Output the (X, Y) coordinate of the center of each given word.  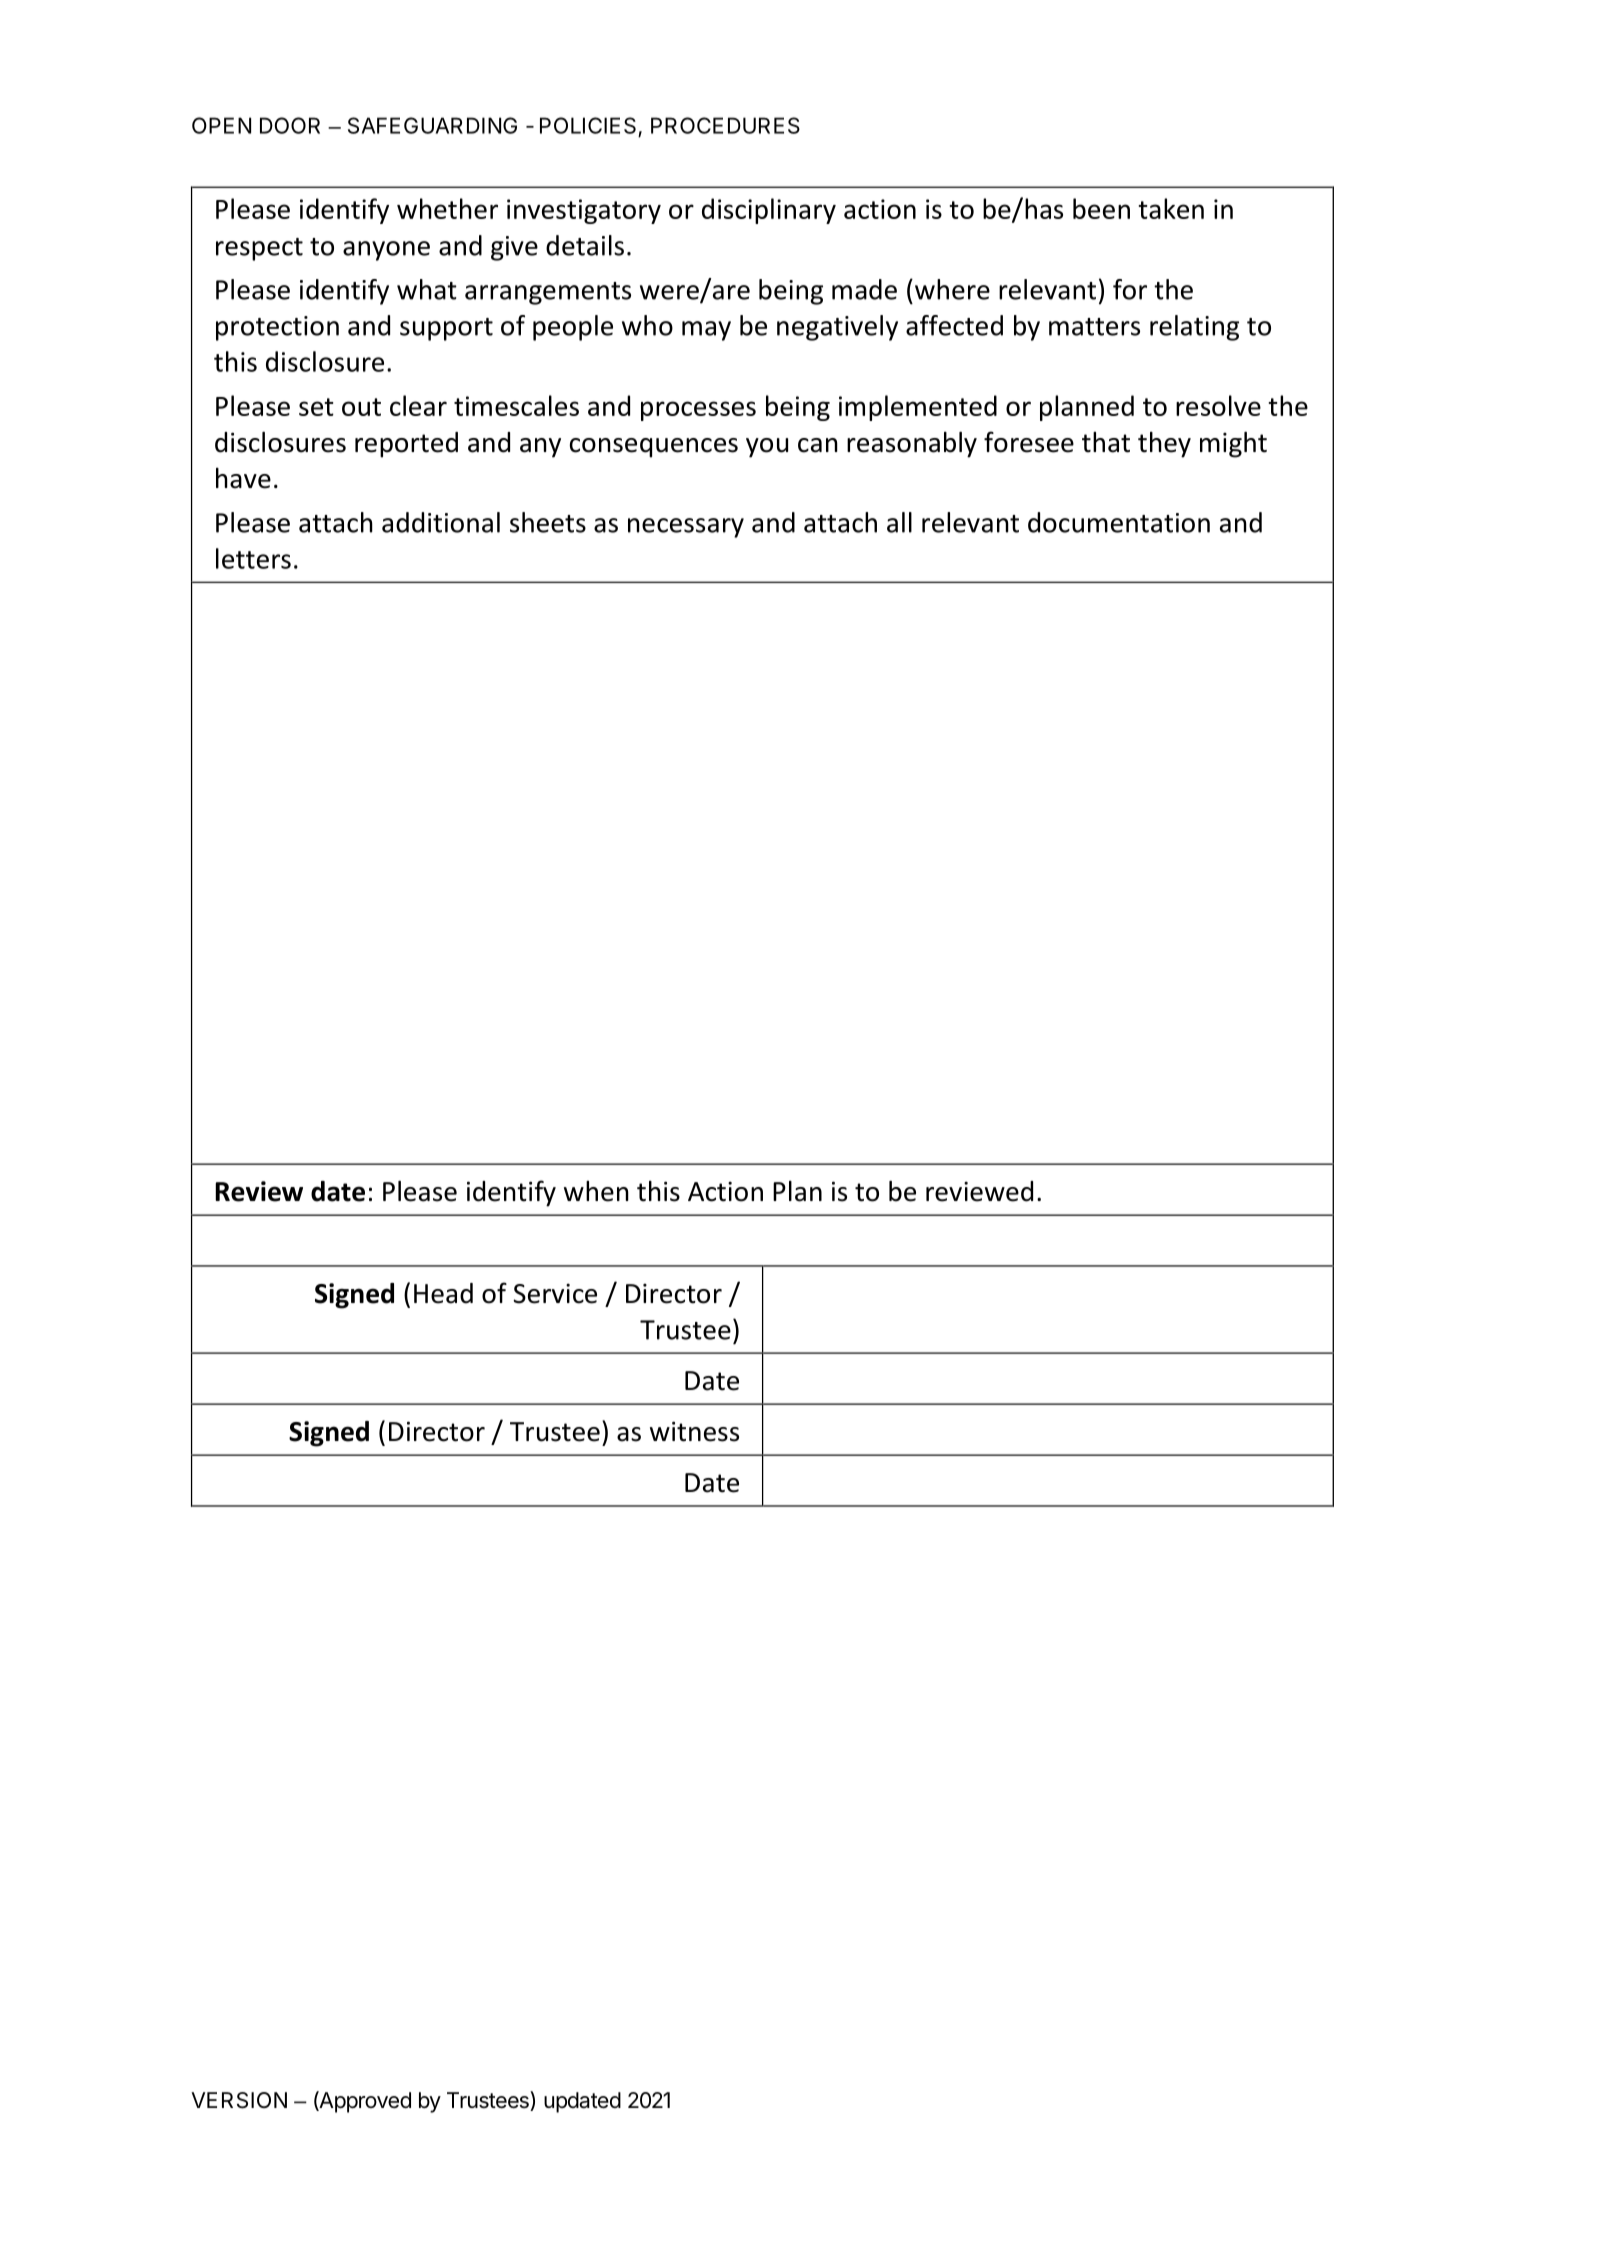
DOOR (290, 125)
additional (441, 522)
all (899, 522)
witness (694, 1431)
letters (253, 558)
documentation (1119, 522)
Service (555, 1293)
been (1101, 208)
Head (443, 1293)
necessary (686, 528)
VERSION (239, 2100)
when (596, 1191)
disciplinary (769, 211)
